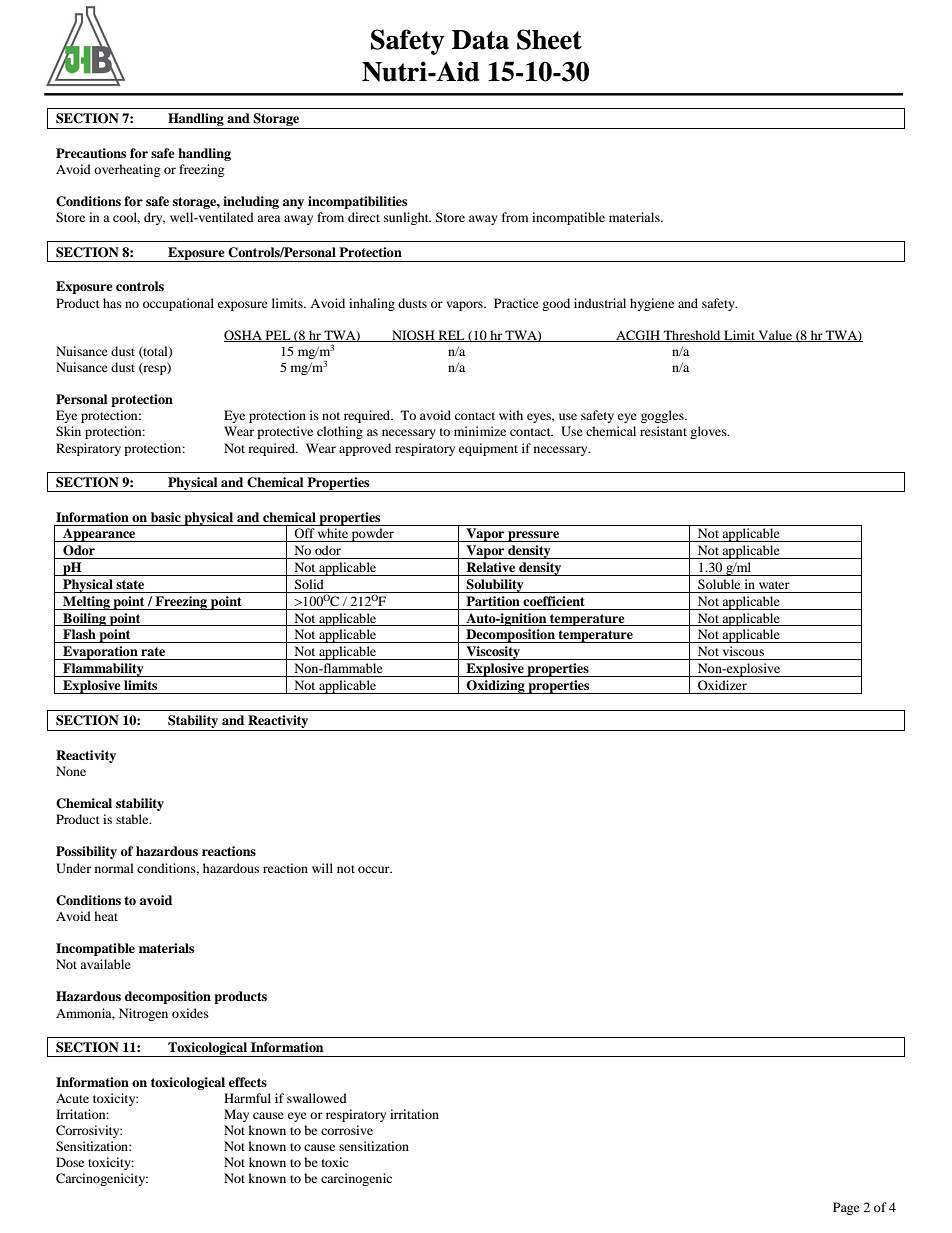  I want to click on Data, so click(480, 40).
